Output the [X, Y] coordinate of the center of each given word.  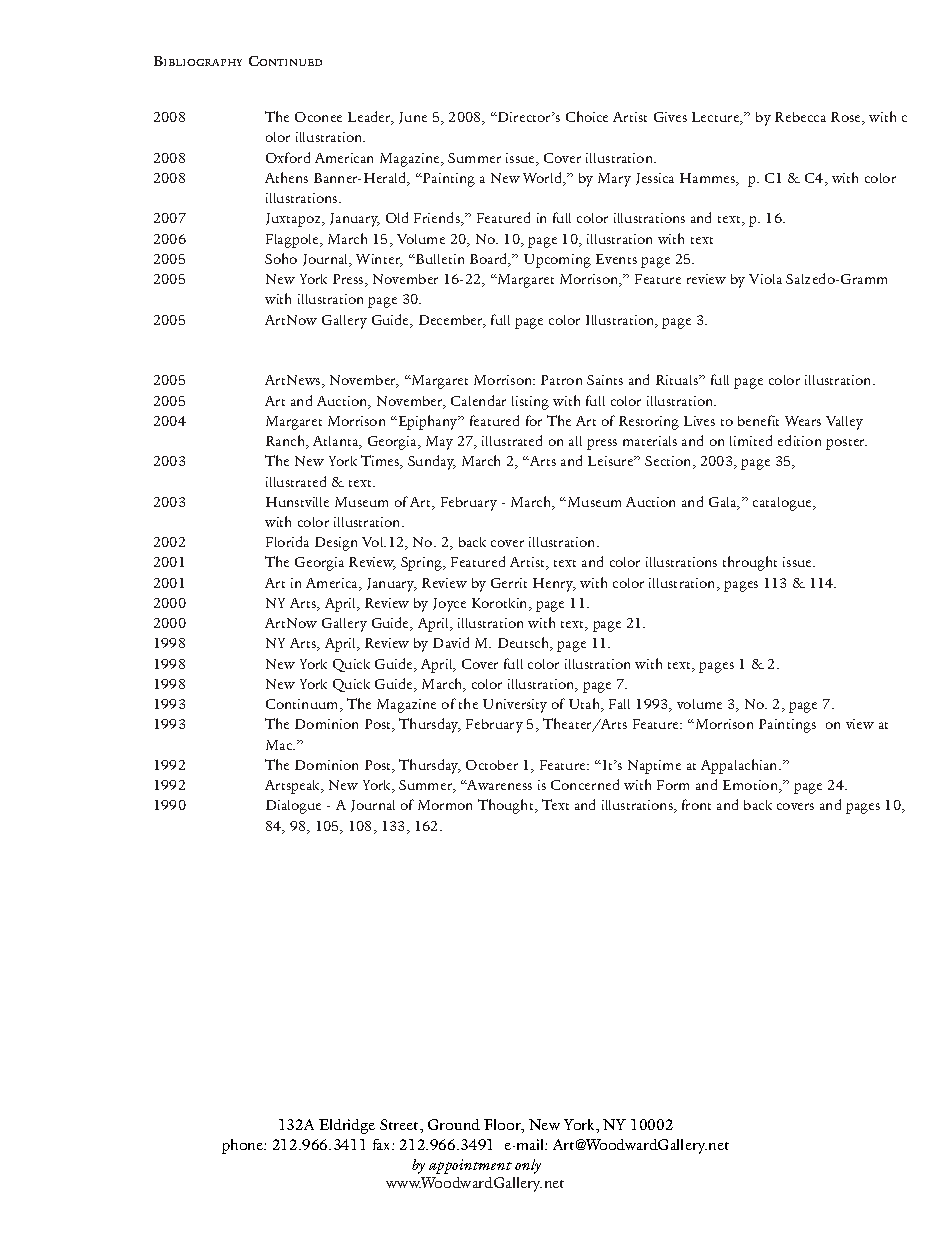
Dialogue [293, 807]
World [544, 179]
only [528, 1166]
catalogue [784, 504]
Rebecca [800, 117]
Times [381, 462]
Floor [503, 1126]
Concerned [585, 784]
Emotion [752, 786]
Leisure [612, 461]
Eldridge [347, 1126]
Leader [370, 118]
